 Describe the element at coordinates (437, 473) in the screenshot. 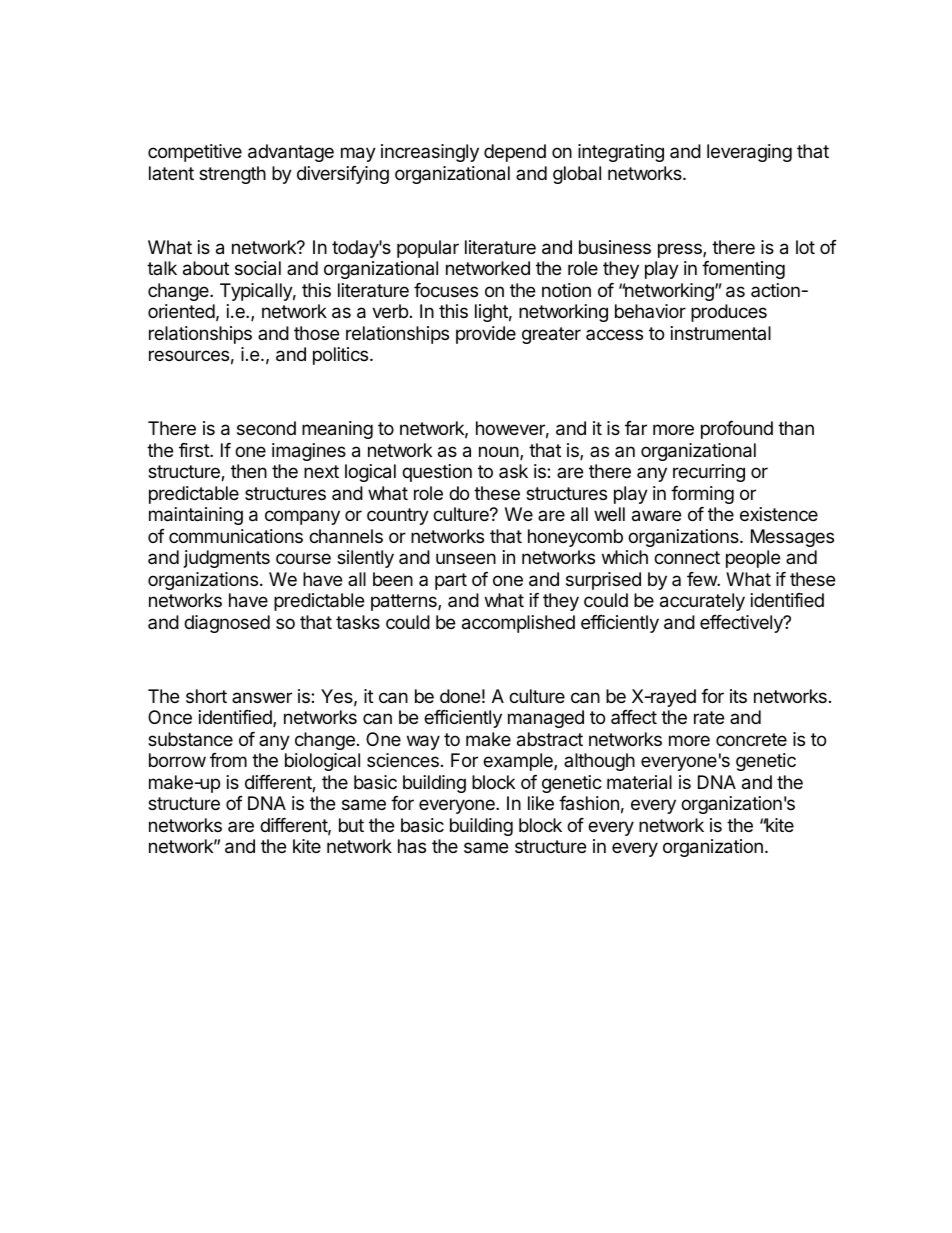

I see `question` at that location.
